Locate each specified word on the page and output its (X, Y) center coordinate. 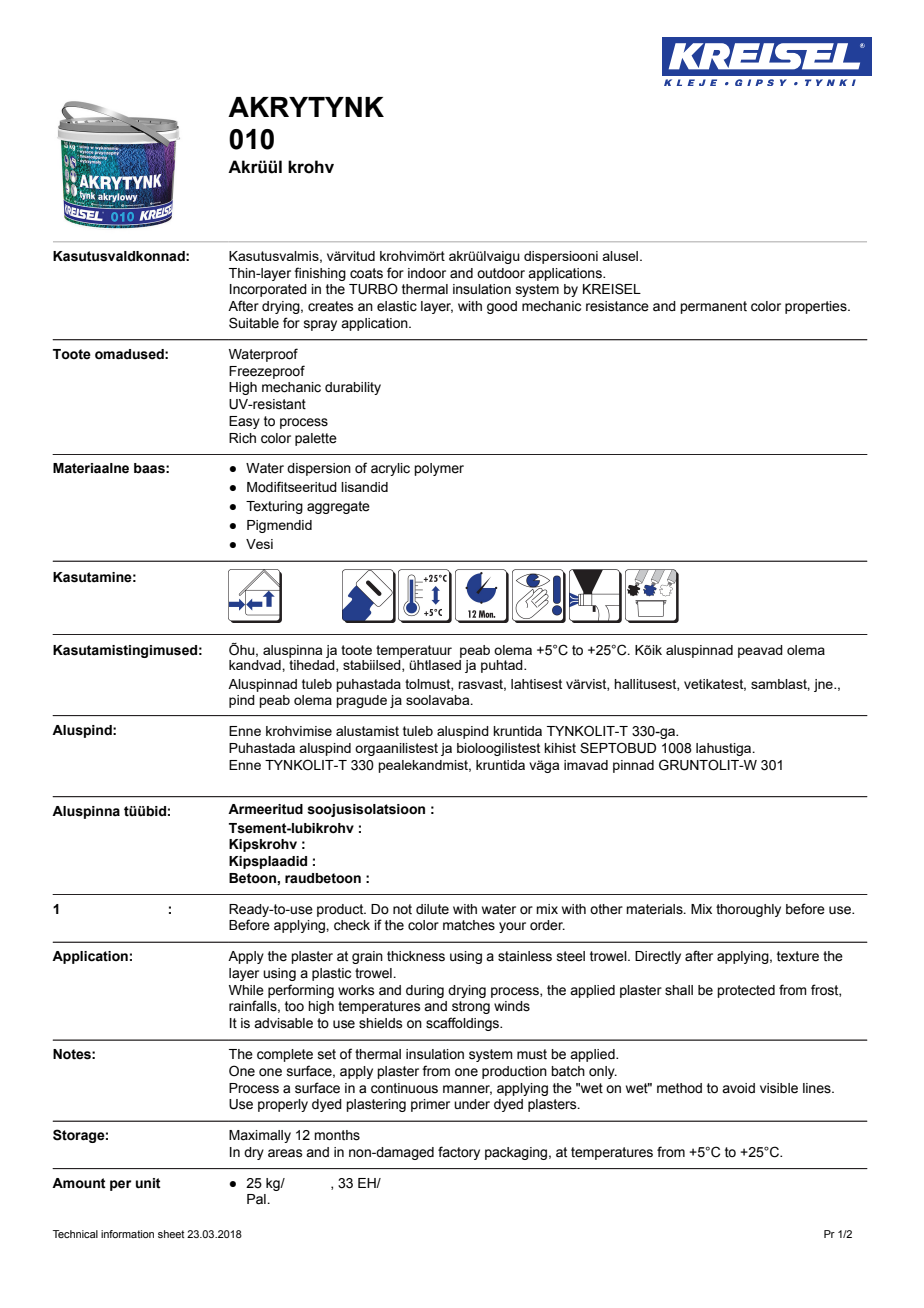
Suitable (254, 323)
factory (459, 1153)
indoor (427, 273)
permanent (713, 307)
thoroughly (748, 910)
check (352, 925)
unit (148, 1183)
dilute (432, 909)
